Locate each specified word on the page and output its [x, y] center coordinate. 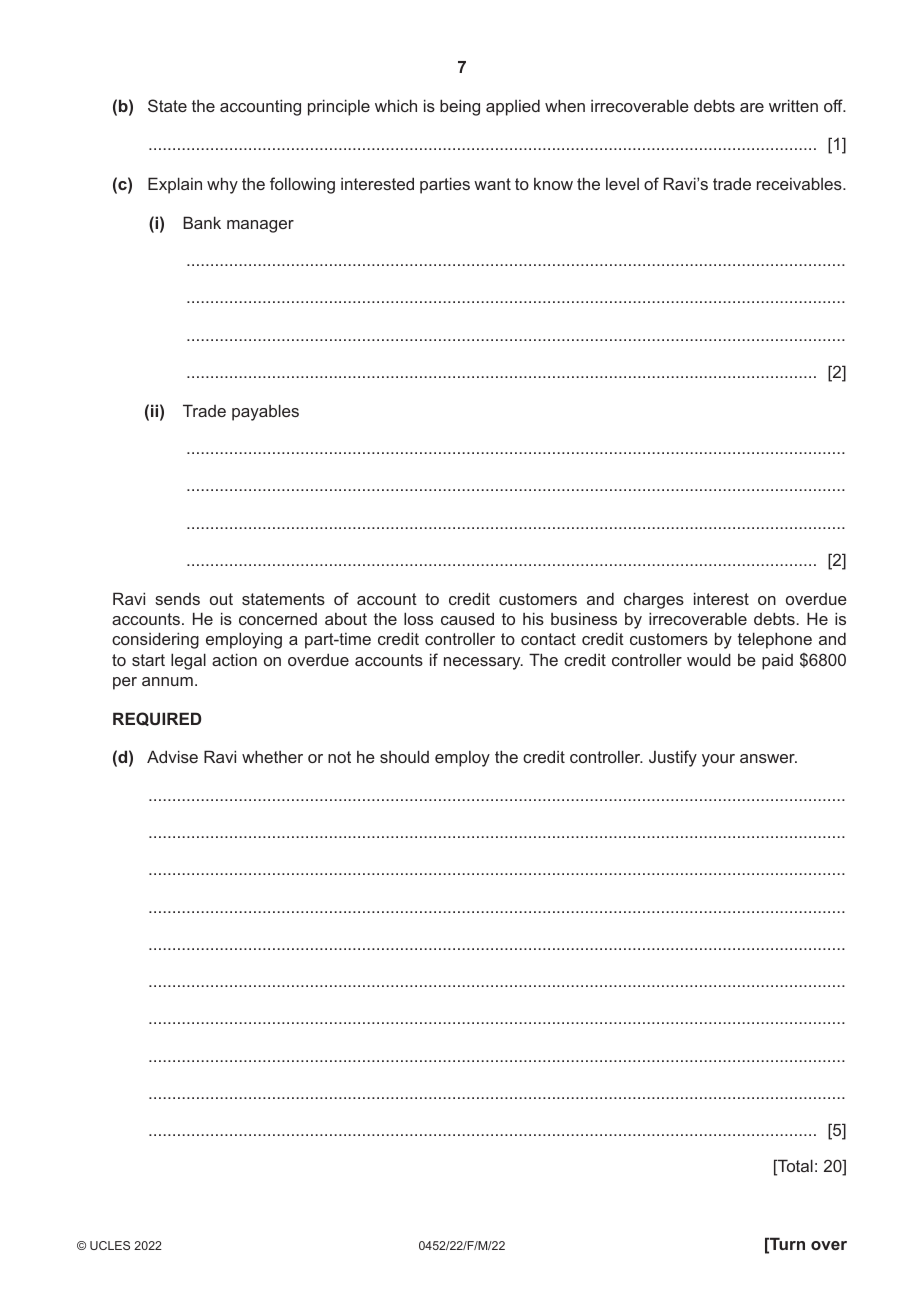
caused [467, 618]
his [533, 618]
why [222, 185]
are [752, 107]
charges [654, 601]
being [460, 107]
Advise [172, 756]
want [492, 184]
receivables [800, 183]
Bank [202, 222]
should [404, 756]
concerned [278, 619]
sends [177, 599]
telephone [775, 640]
